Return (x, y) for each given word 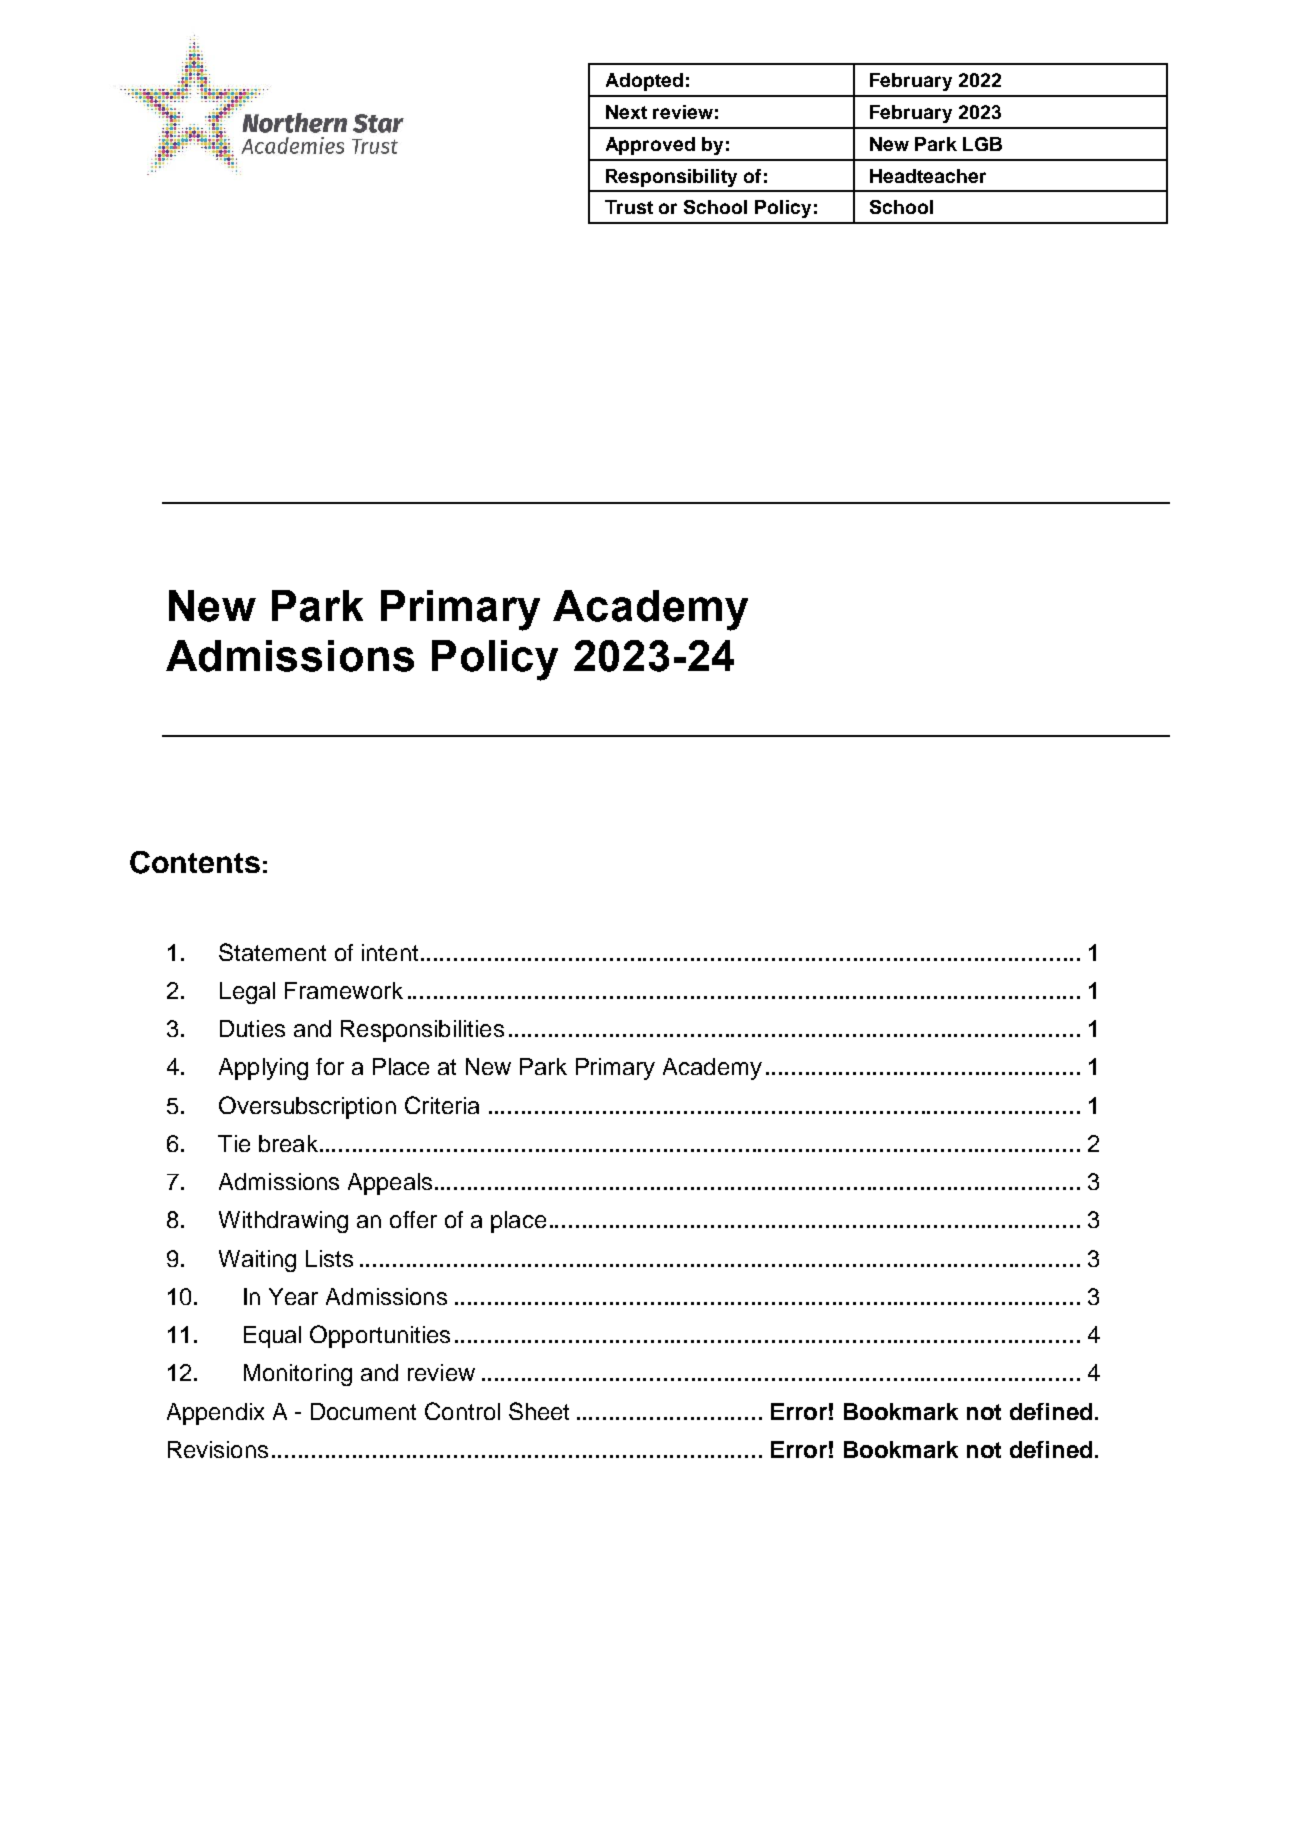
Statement (272, 952)
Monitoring (298, 1375)
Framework (344, 990)
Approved (650, 146)
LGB (982, 144)
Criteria (442, 1105)
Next (626, 112)
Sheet (539, 1411)
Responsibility (671, 178)
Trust (629, 207)
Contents (195, 862)
